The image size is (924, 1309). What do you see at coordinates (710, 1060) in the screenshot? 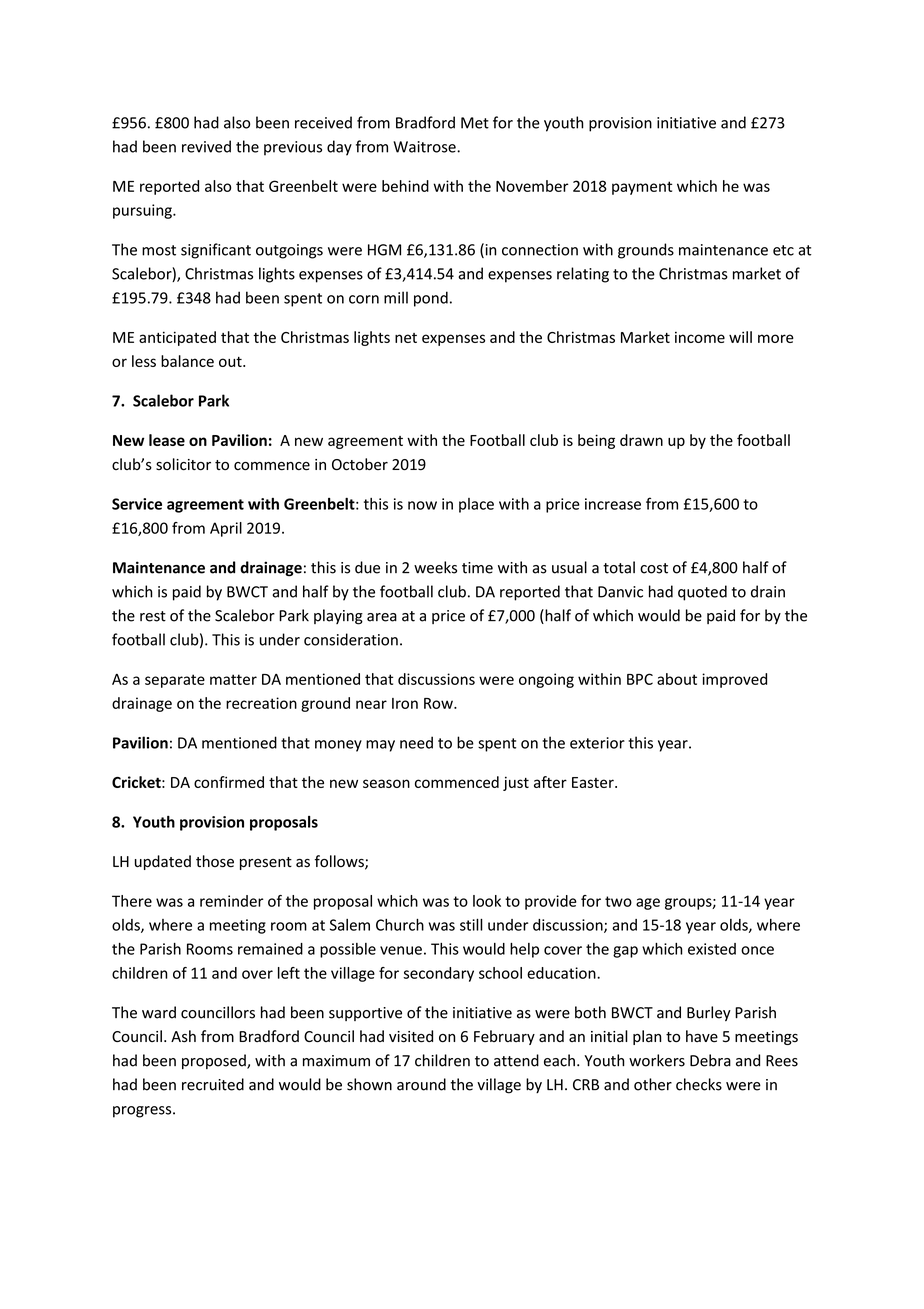
I see `Debra` at bounding box center [710, 1060].
